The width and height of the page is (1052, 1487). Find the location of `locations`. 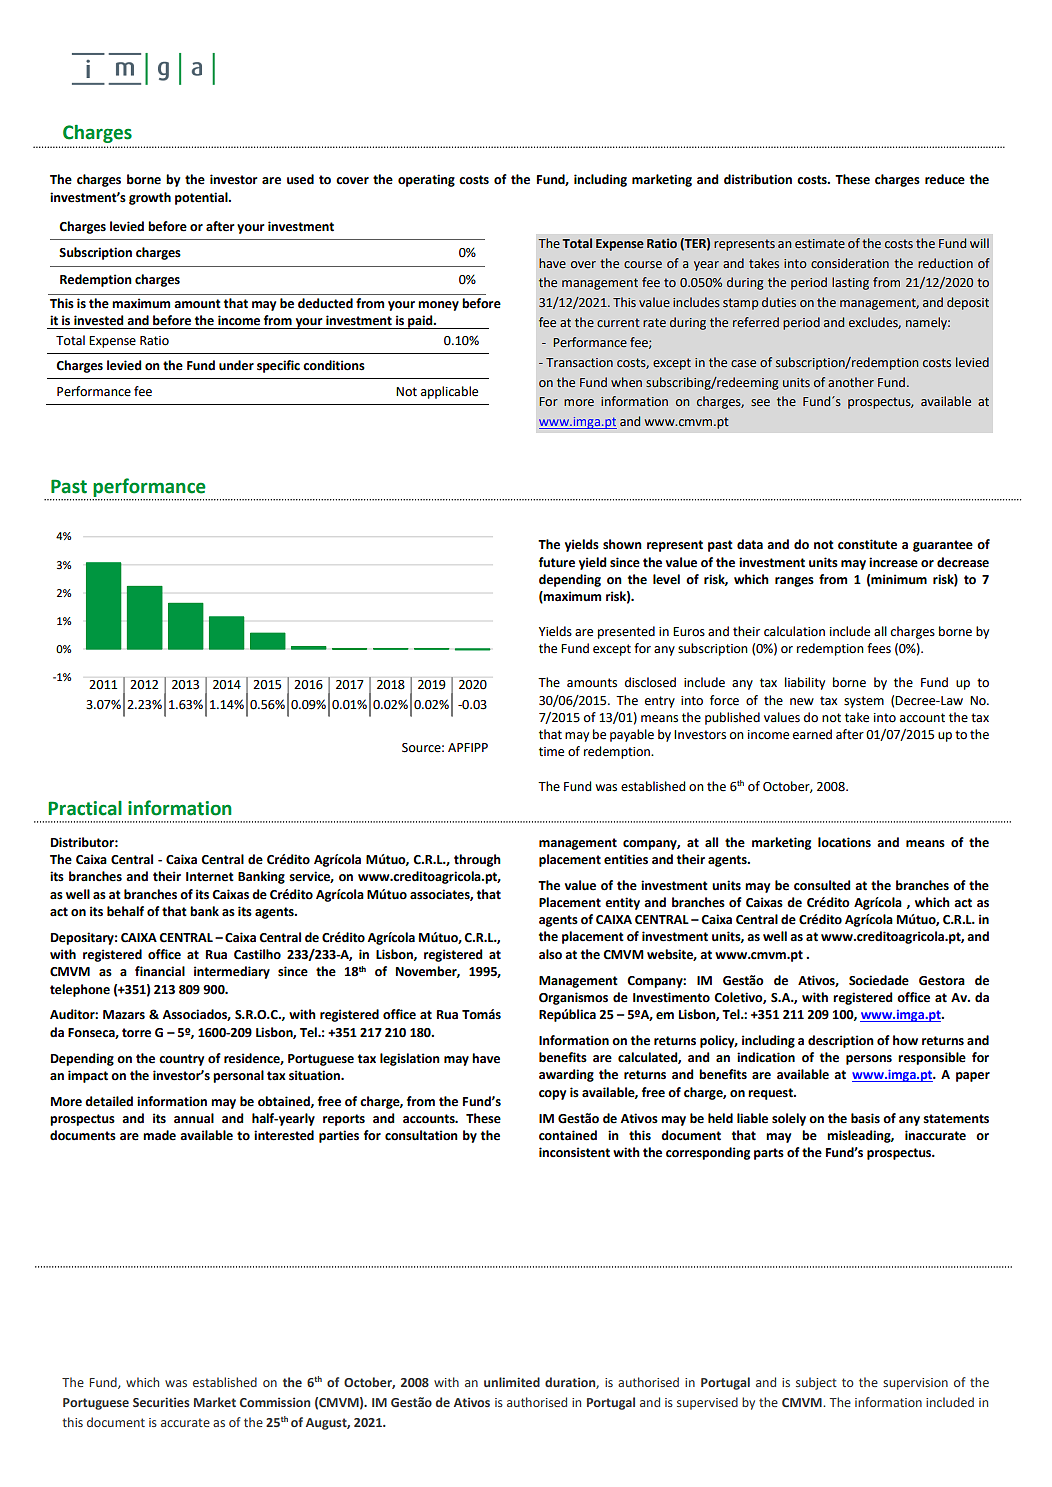

locations is located at coordinates (844, 842).
